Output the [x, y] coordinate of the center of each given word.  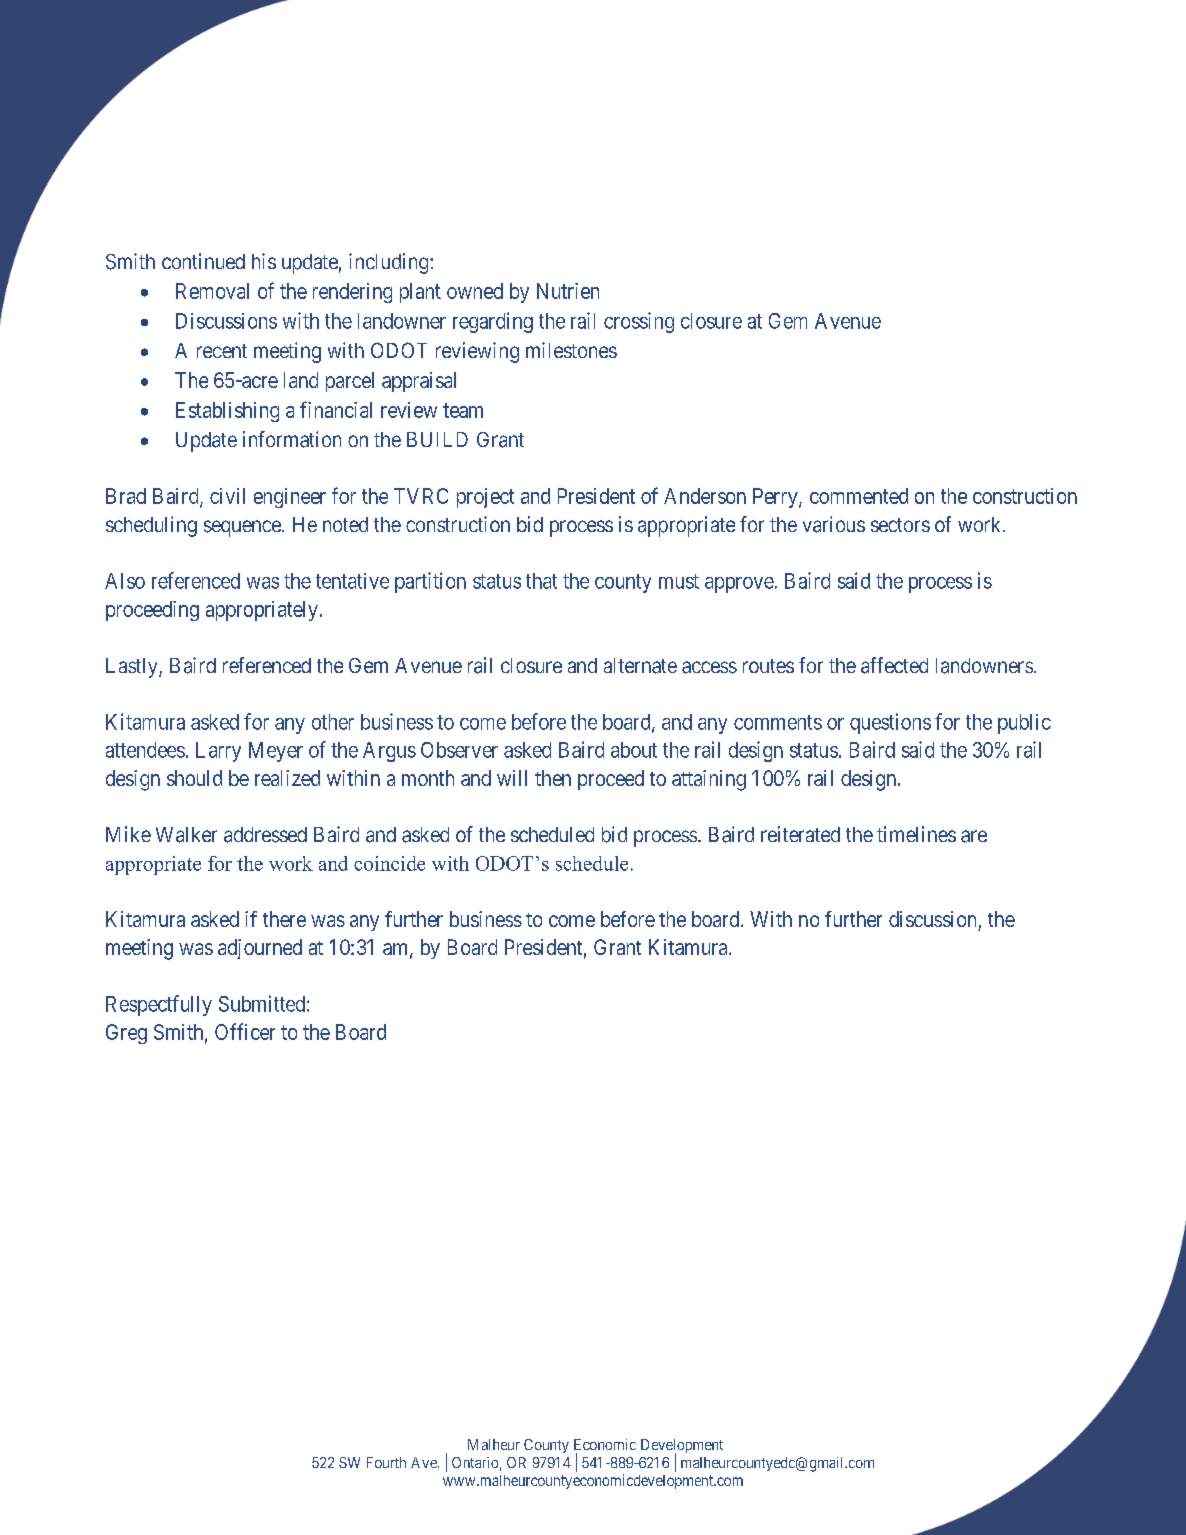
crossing [639, 322]
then [553, 778]
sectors [900, 525]
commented [859, 496]
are [974, 836]
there [284, 919]
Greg [126, 1034]
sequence [243, 528]
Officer [245, 1031]
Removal [212, 291]
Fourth [386, 1462]
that [541, 581]
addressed [265, 835]
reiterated [800, 834]
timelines [916, 834]
